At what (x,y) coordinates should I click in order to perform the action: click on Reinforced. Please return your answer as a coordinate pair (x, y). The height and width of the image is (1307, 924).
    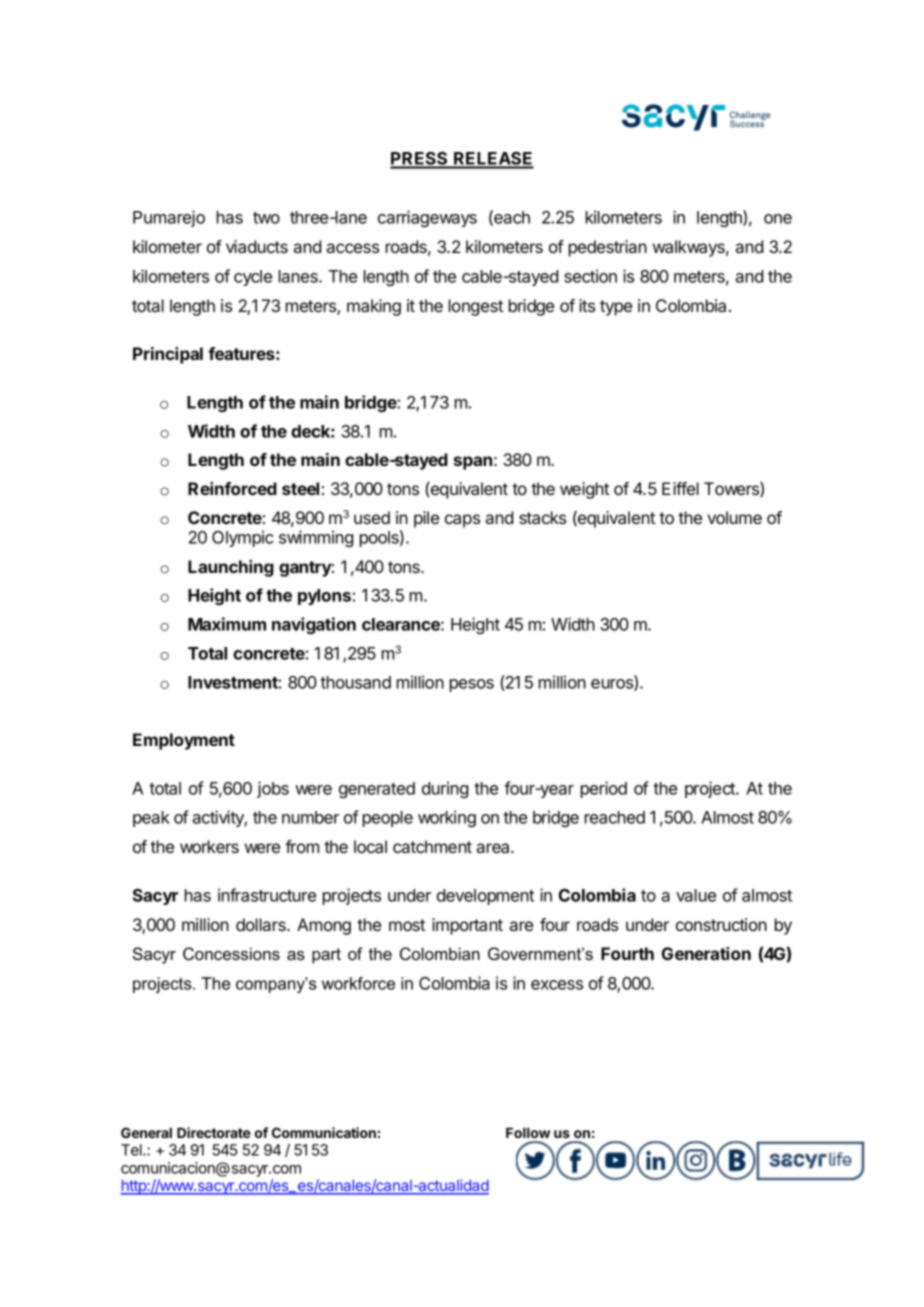
    Looking at the image, I should click on (232, 488).
